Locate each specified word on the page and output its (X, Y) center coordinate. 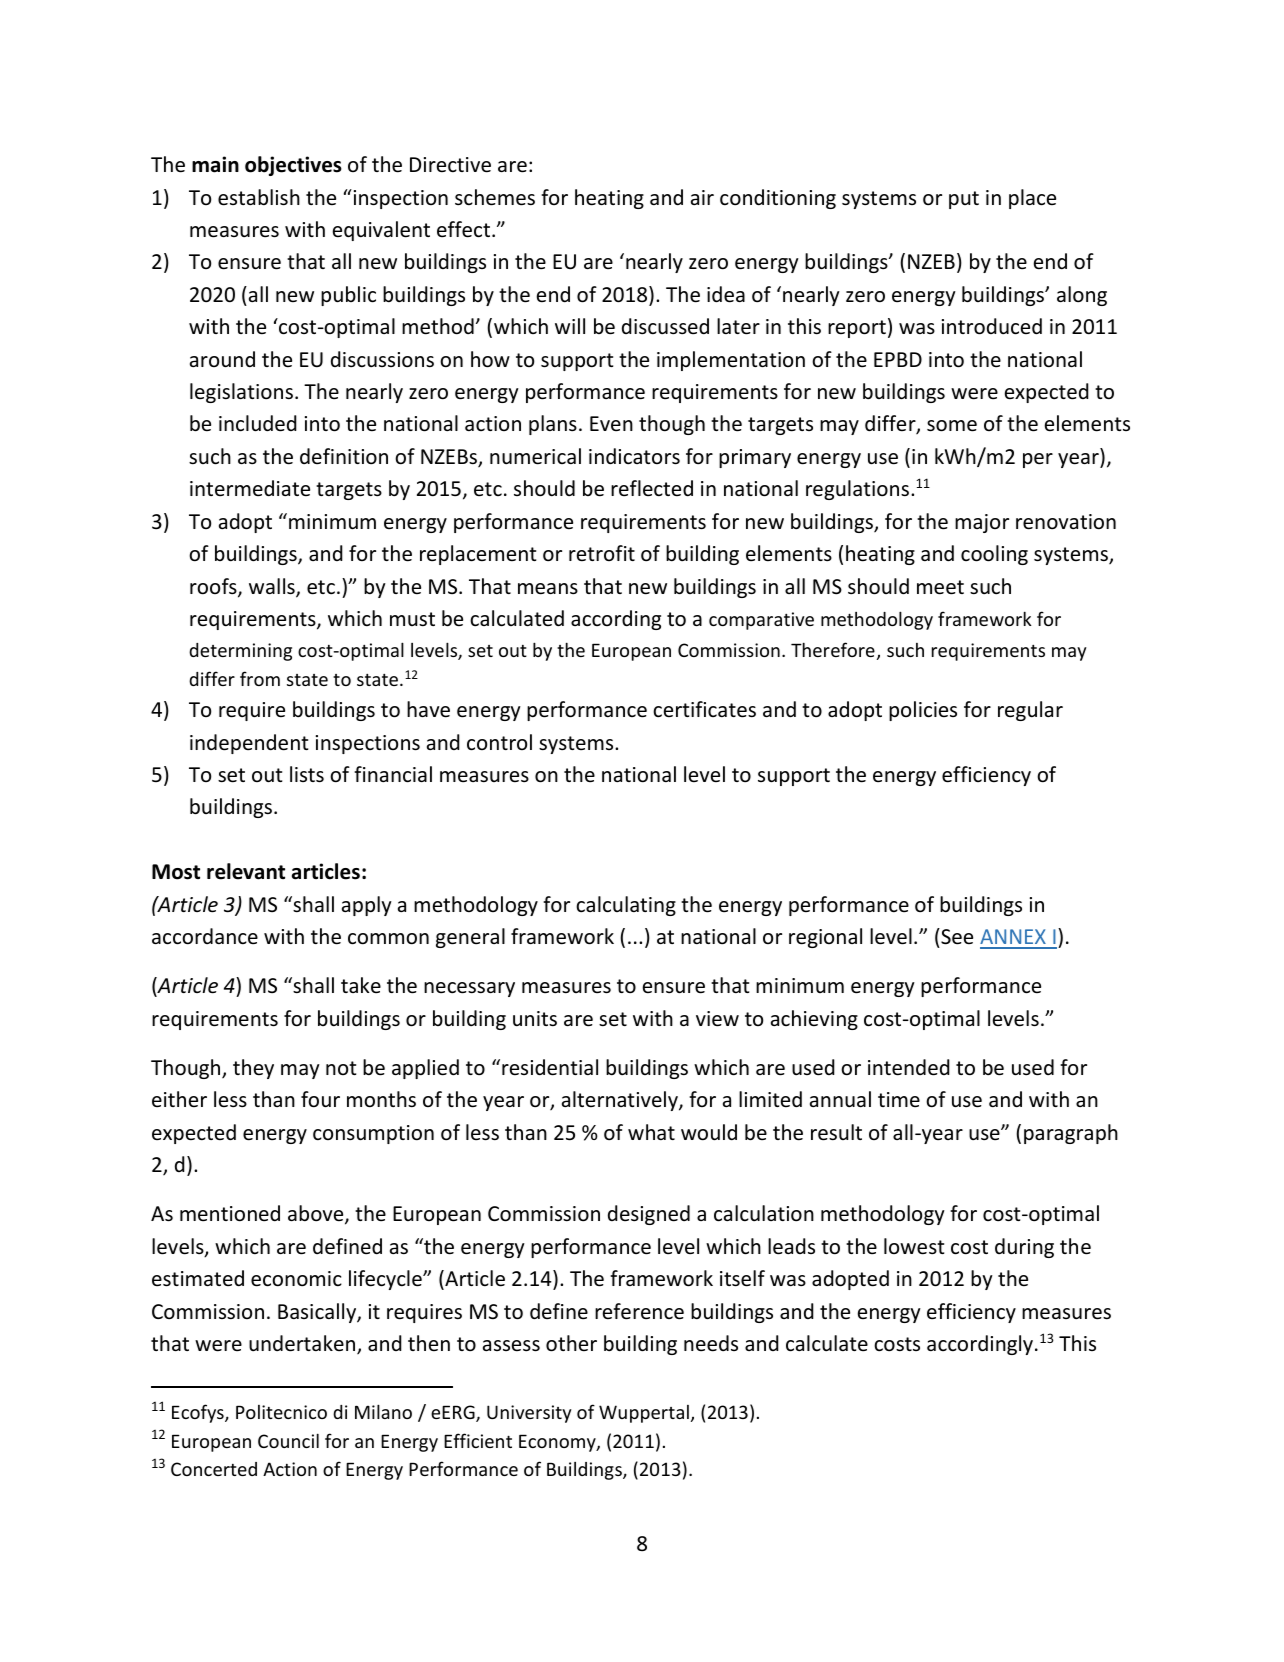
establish (259, 197)
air (702, 197)
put (964, 200)
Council (288, 1440)
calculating (626, 906)
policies (923, 711)
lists (307, 774)
